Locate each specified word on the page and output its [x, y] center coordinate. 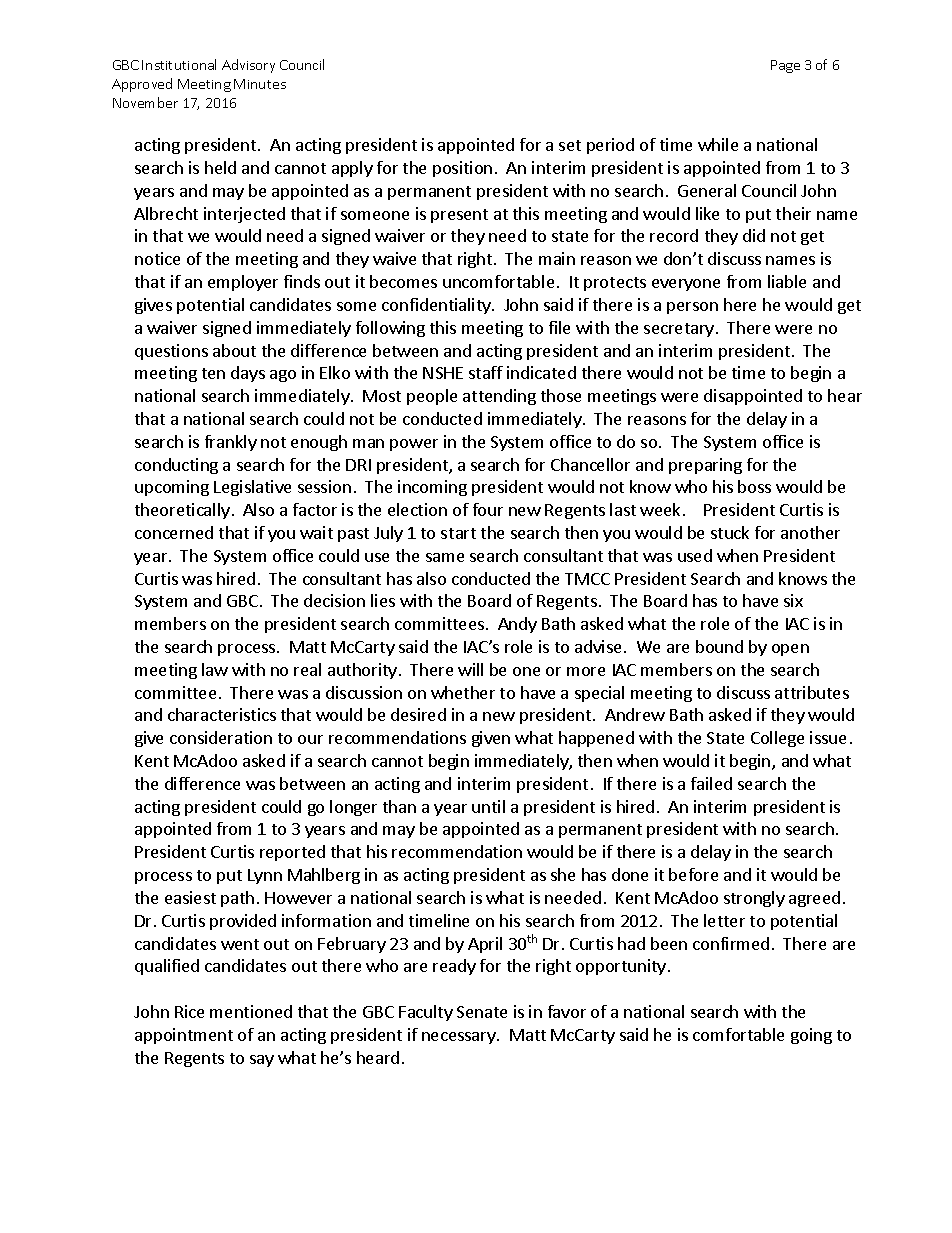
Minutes [260, 84]
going [811, 1036]
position [462, 169]
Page [785, 66]
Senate [482, 1012]
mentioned [251, 1011]
